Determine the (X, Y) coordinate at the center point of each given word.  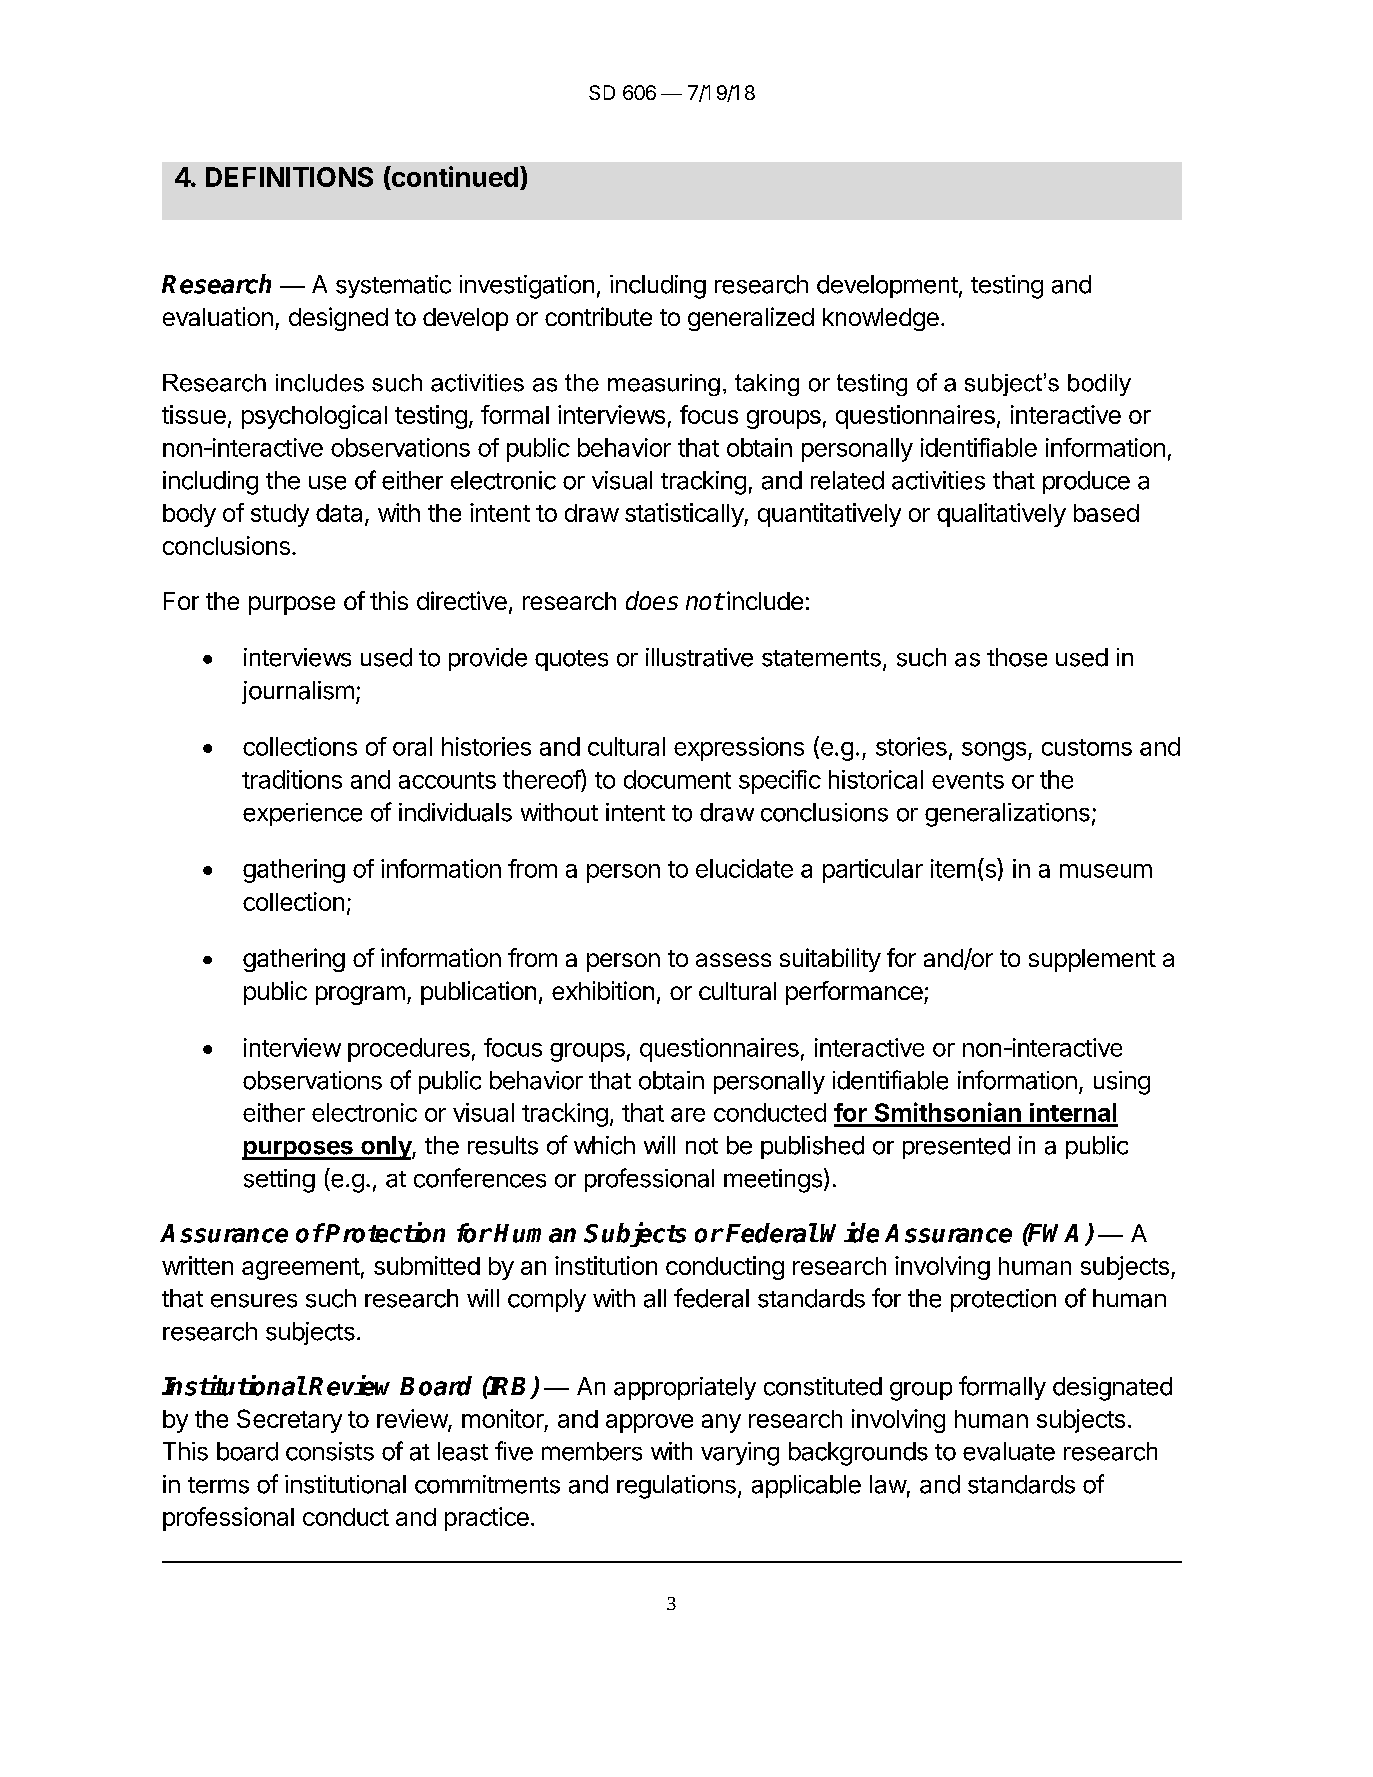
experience (302, 814)
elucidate (744, 868)
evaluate (1009, 1451)
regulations (676, 1487)
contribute (598, 316)
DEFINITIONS (289, 177)
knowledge (881, 319)
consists (330, 1451)
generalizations (1007, 815)
